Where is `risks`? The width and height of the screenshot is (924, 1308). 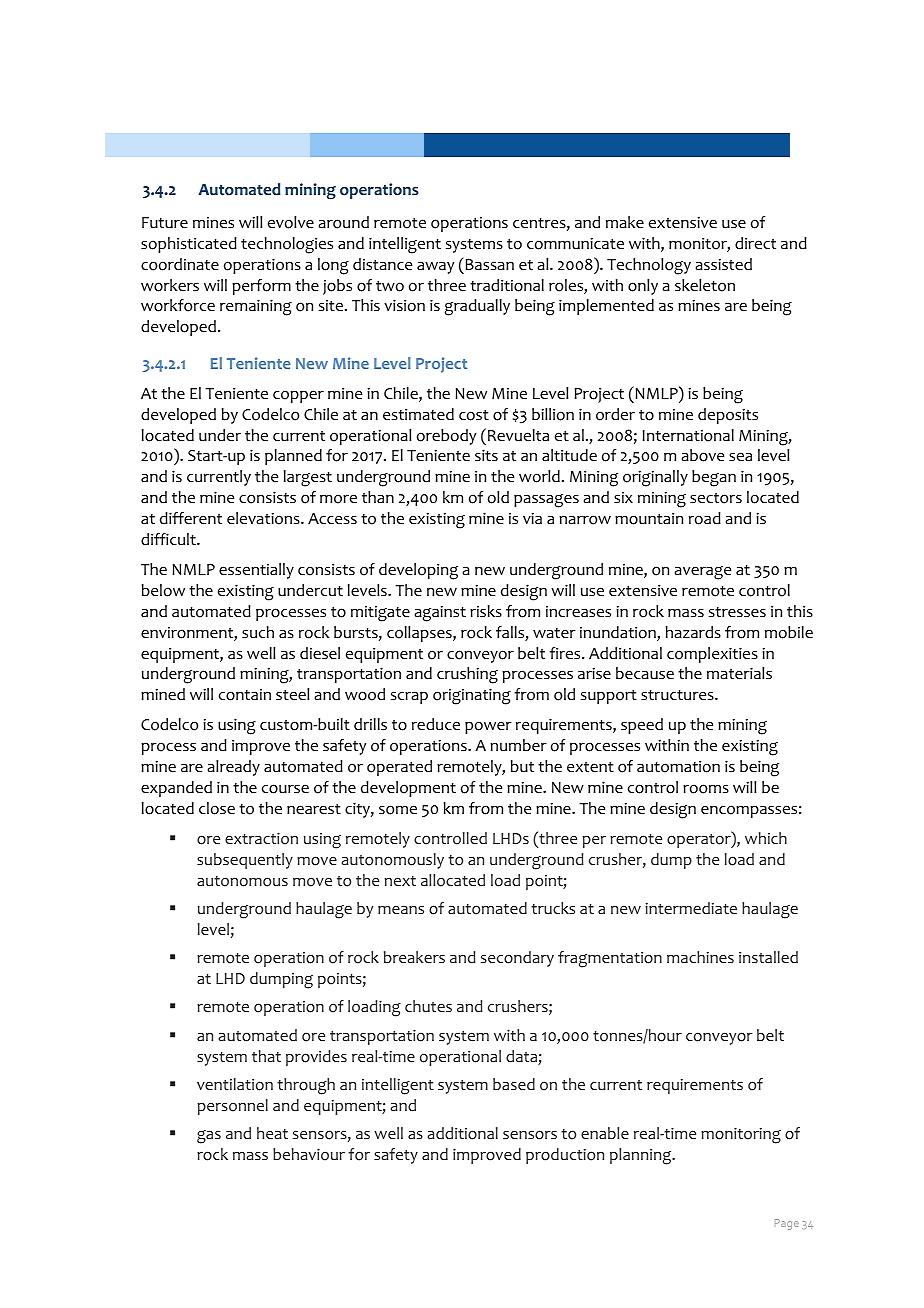 risks is located at coordinates (486, 611).
